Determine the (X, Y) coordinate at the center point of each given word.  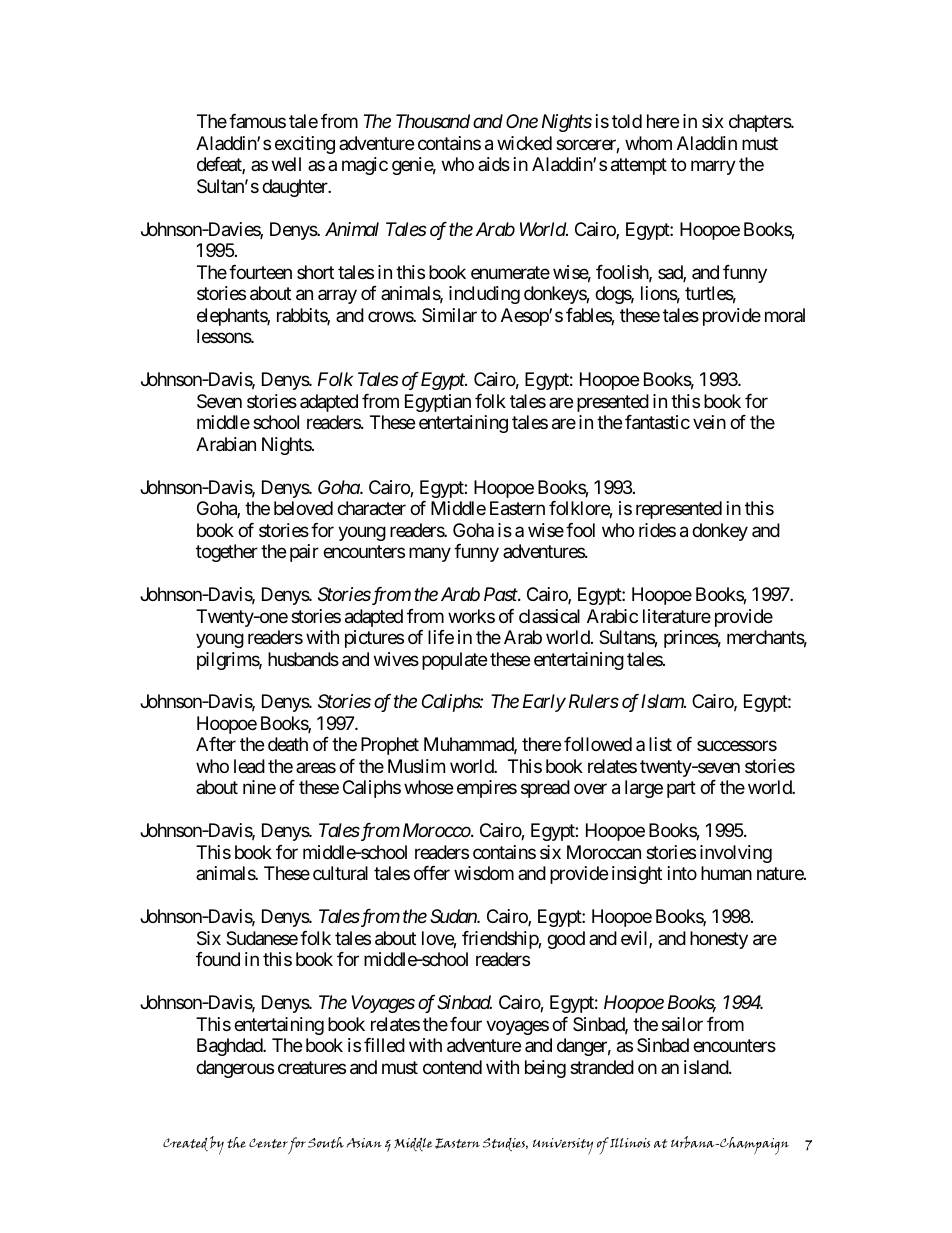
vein (709, 422)
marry (713, 168)
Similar (449, 315)
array (337, 297)
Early (544, 703)
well (286, 164)
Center (268, 1143)
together (227, 553)
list (660, 744)
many (430, 555)
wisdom (484, 873)
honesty (719, 940)
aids (494, 164)
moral (785, 315)
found (218, 959)
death (288, 744)
